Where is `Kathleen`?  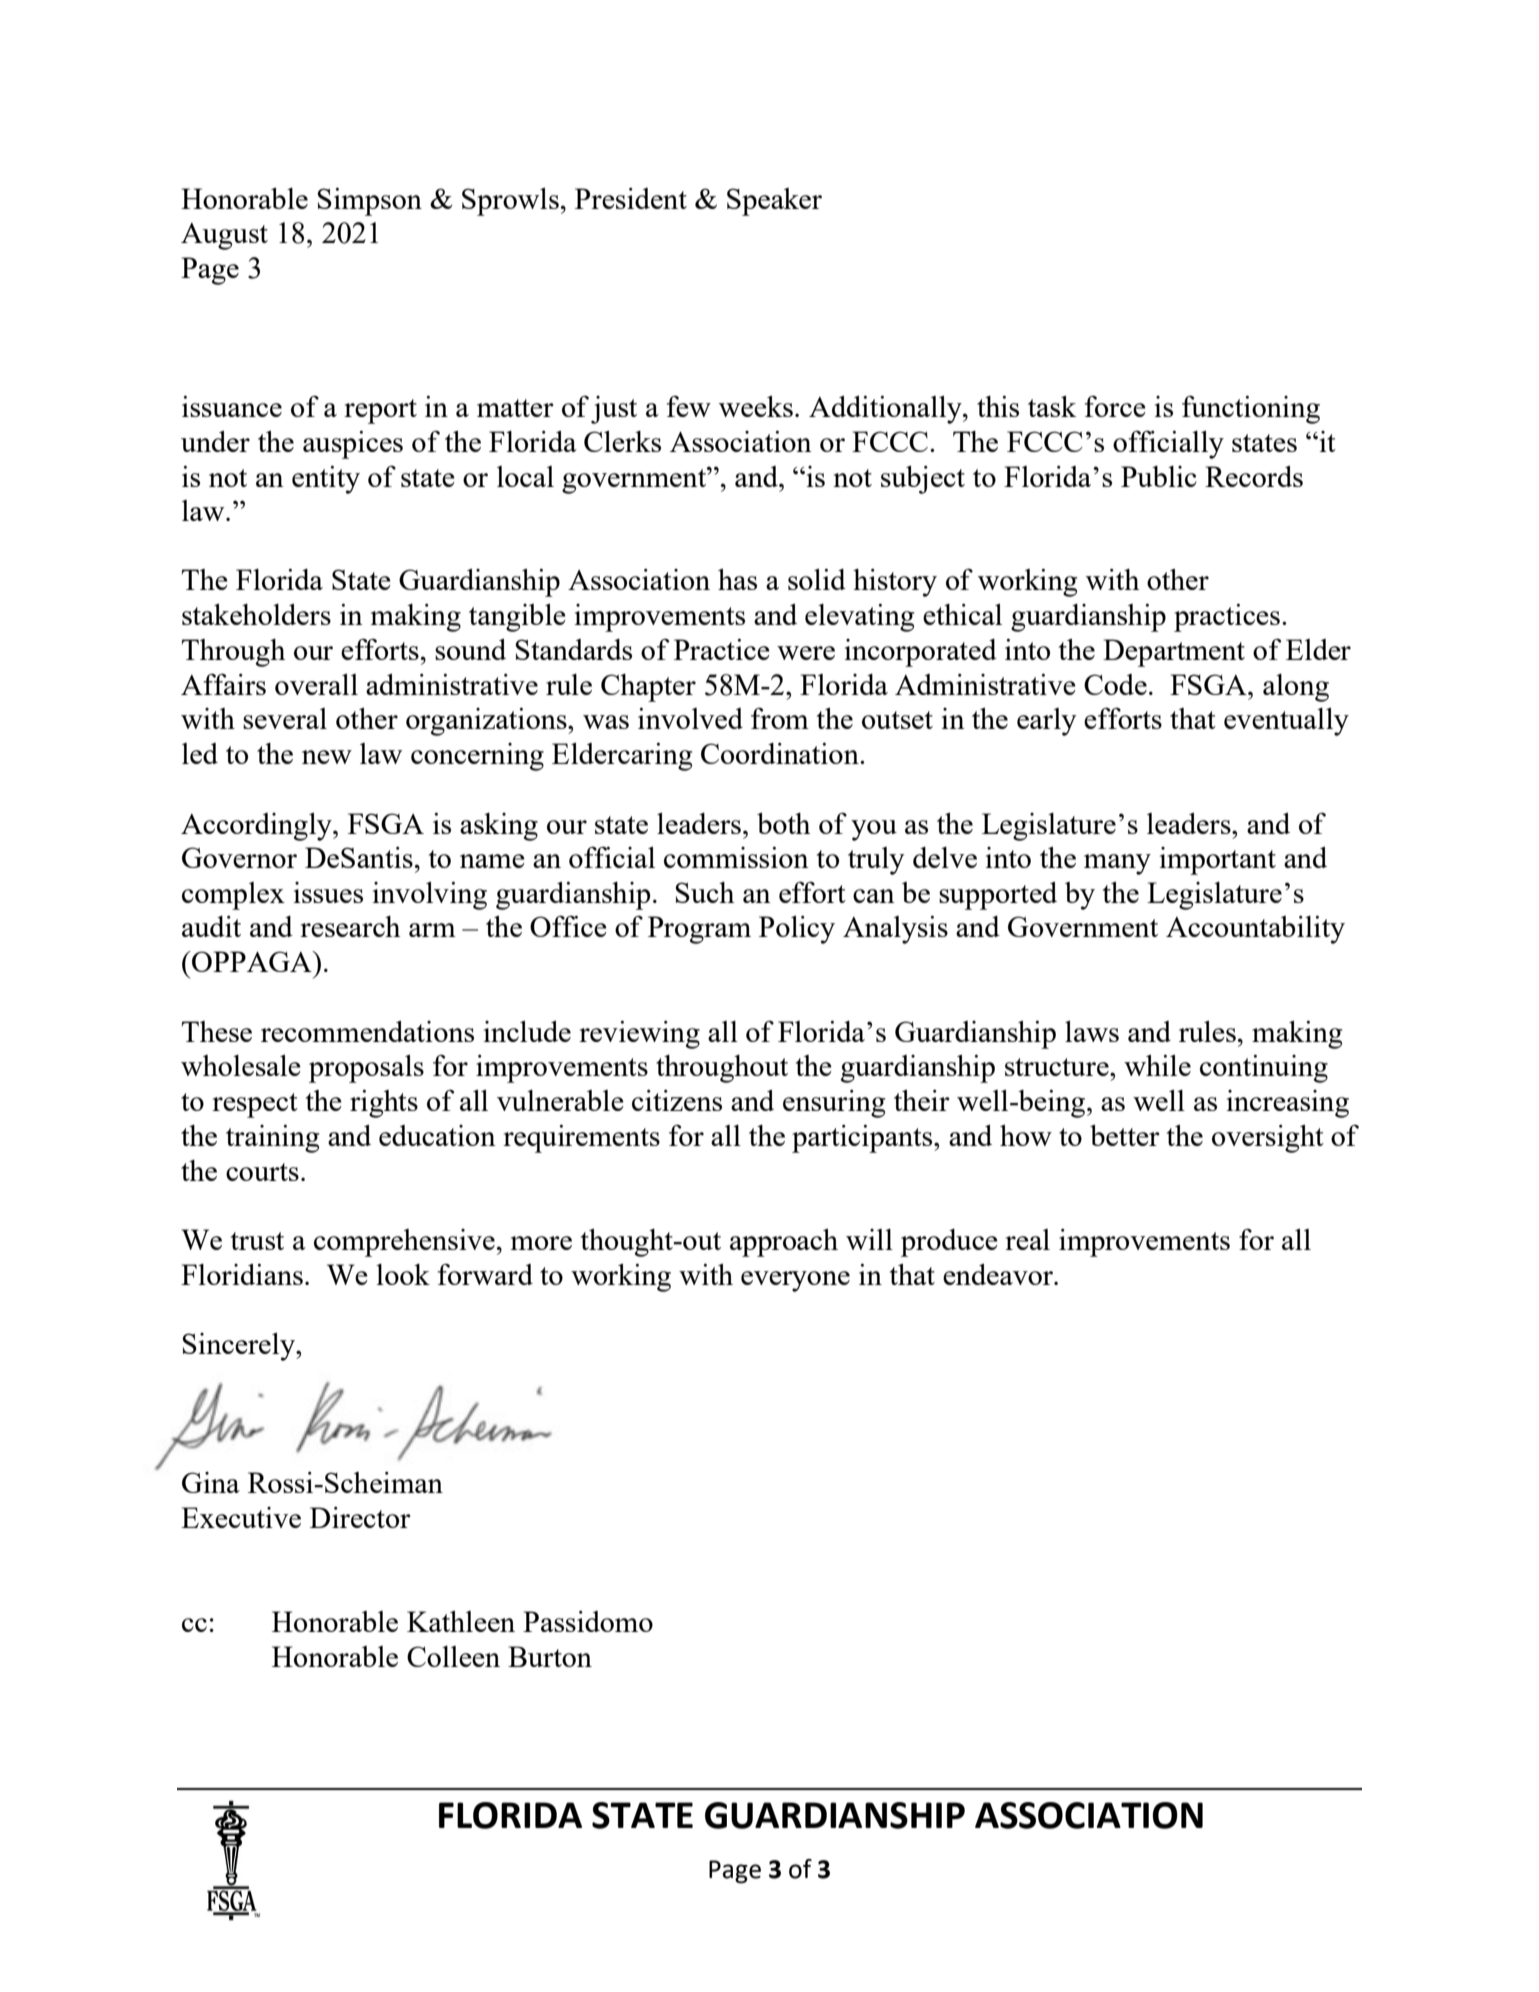
Kathleen is located at coordinates (461, 1621).
